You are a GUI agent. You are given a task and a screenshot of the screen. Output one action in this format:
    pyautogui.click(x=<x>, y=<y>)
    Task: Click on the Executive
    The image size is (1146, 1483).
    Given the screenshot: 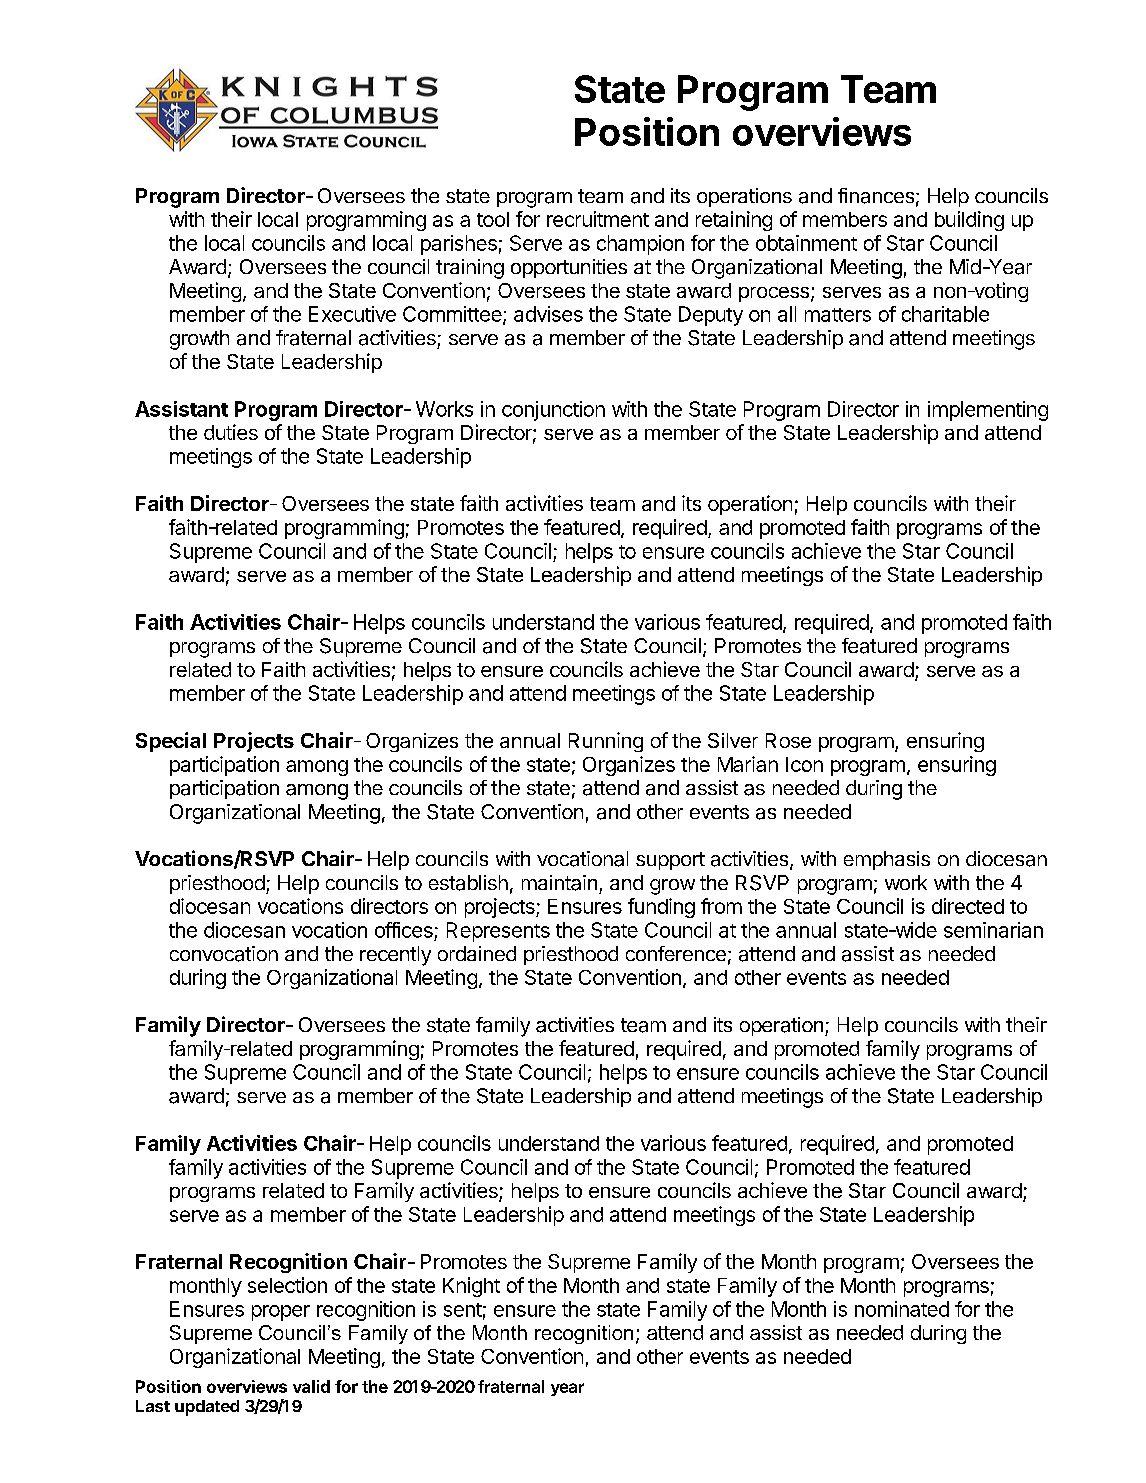 What is the action you would take?
    pyautogui.click(x=352, y=314)
